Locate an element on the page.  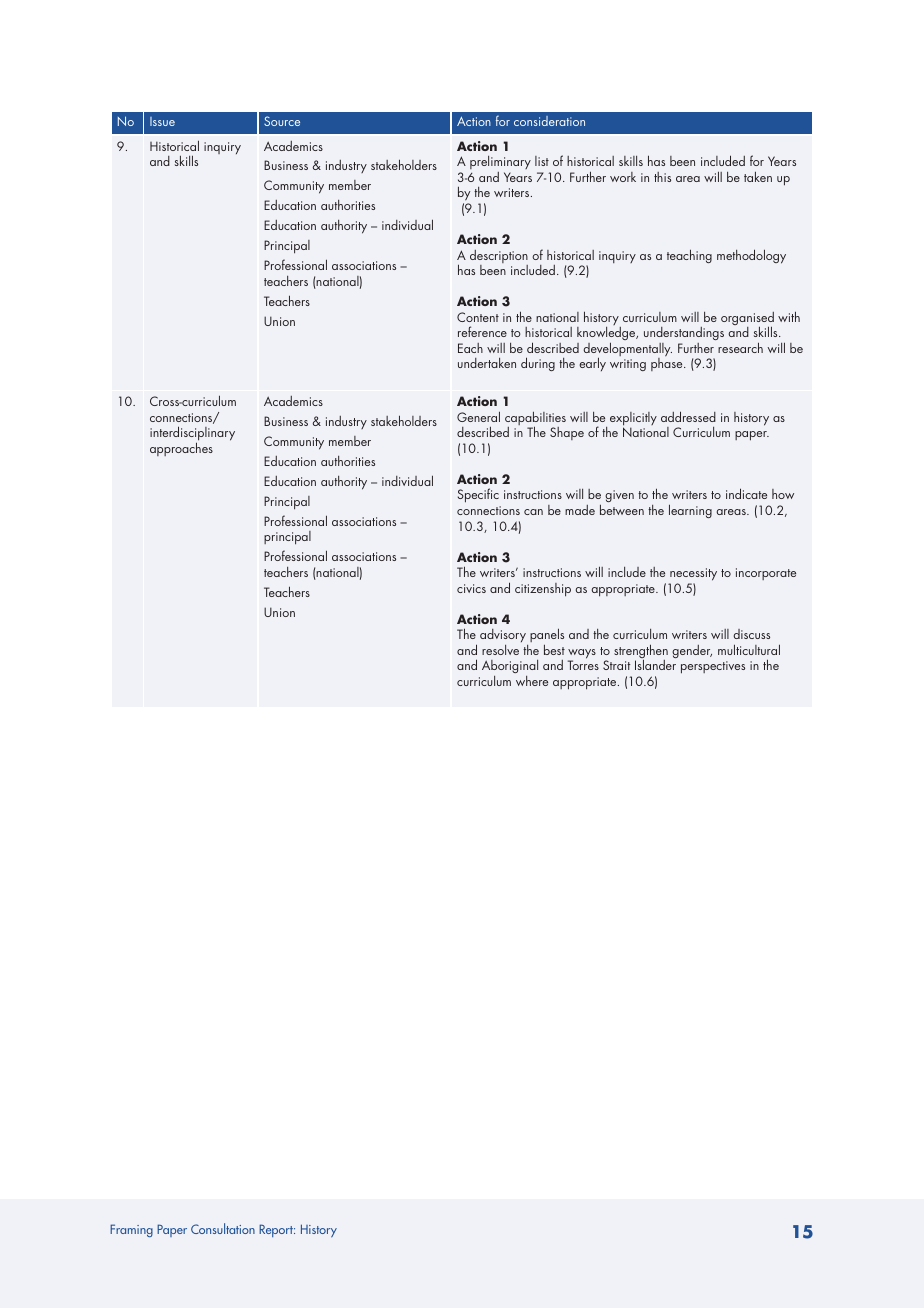
Aboriginal is located at coordinates (510, 668).
